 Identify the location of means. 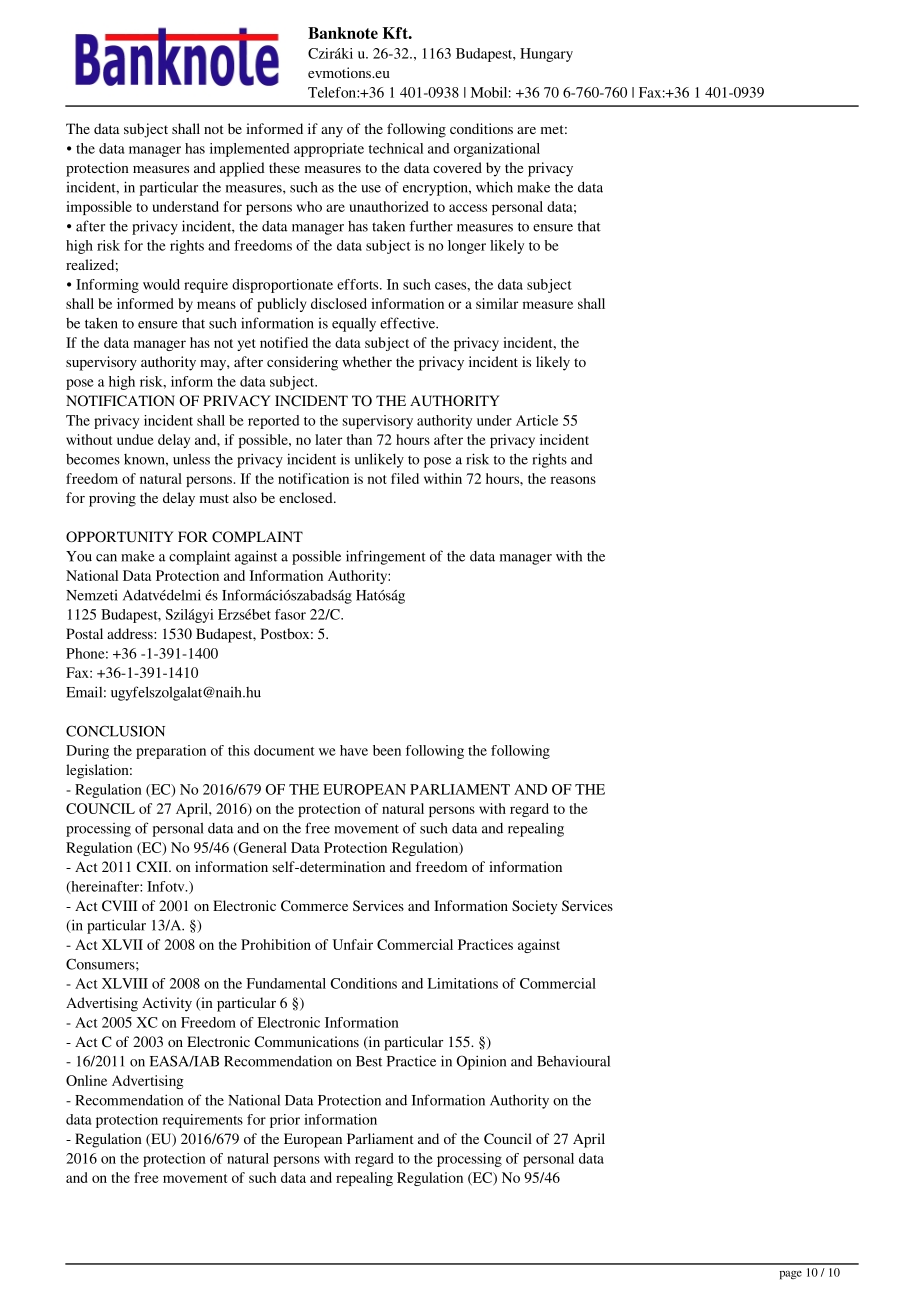
(216, 305).
